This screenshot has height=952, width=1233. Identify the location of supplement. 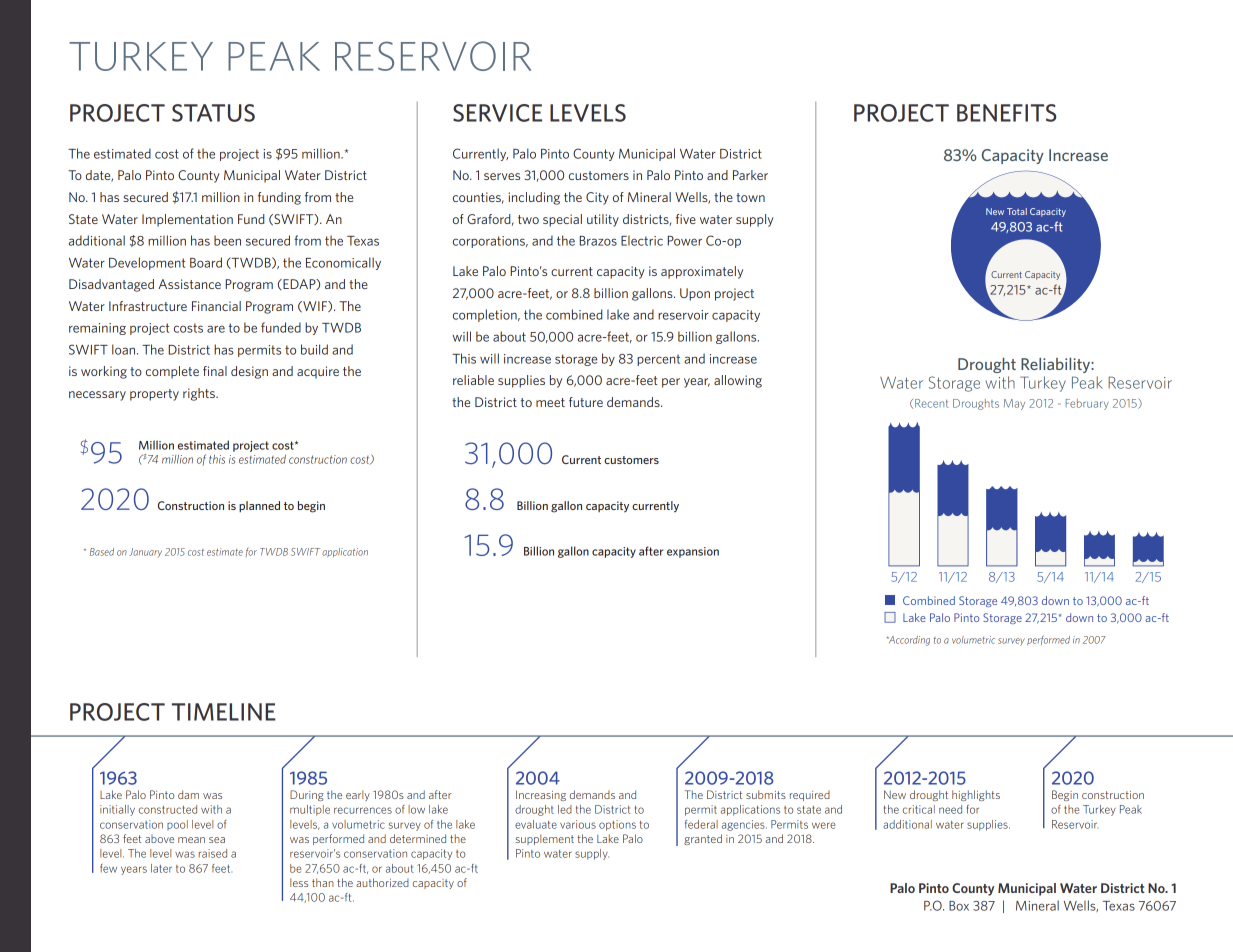
(544, 839).
